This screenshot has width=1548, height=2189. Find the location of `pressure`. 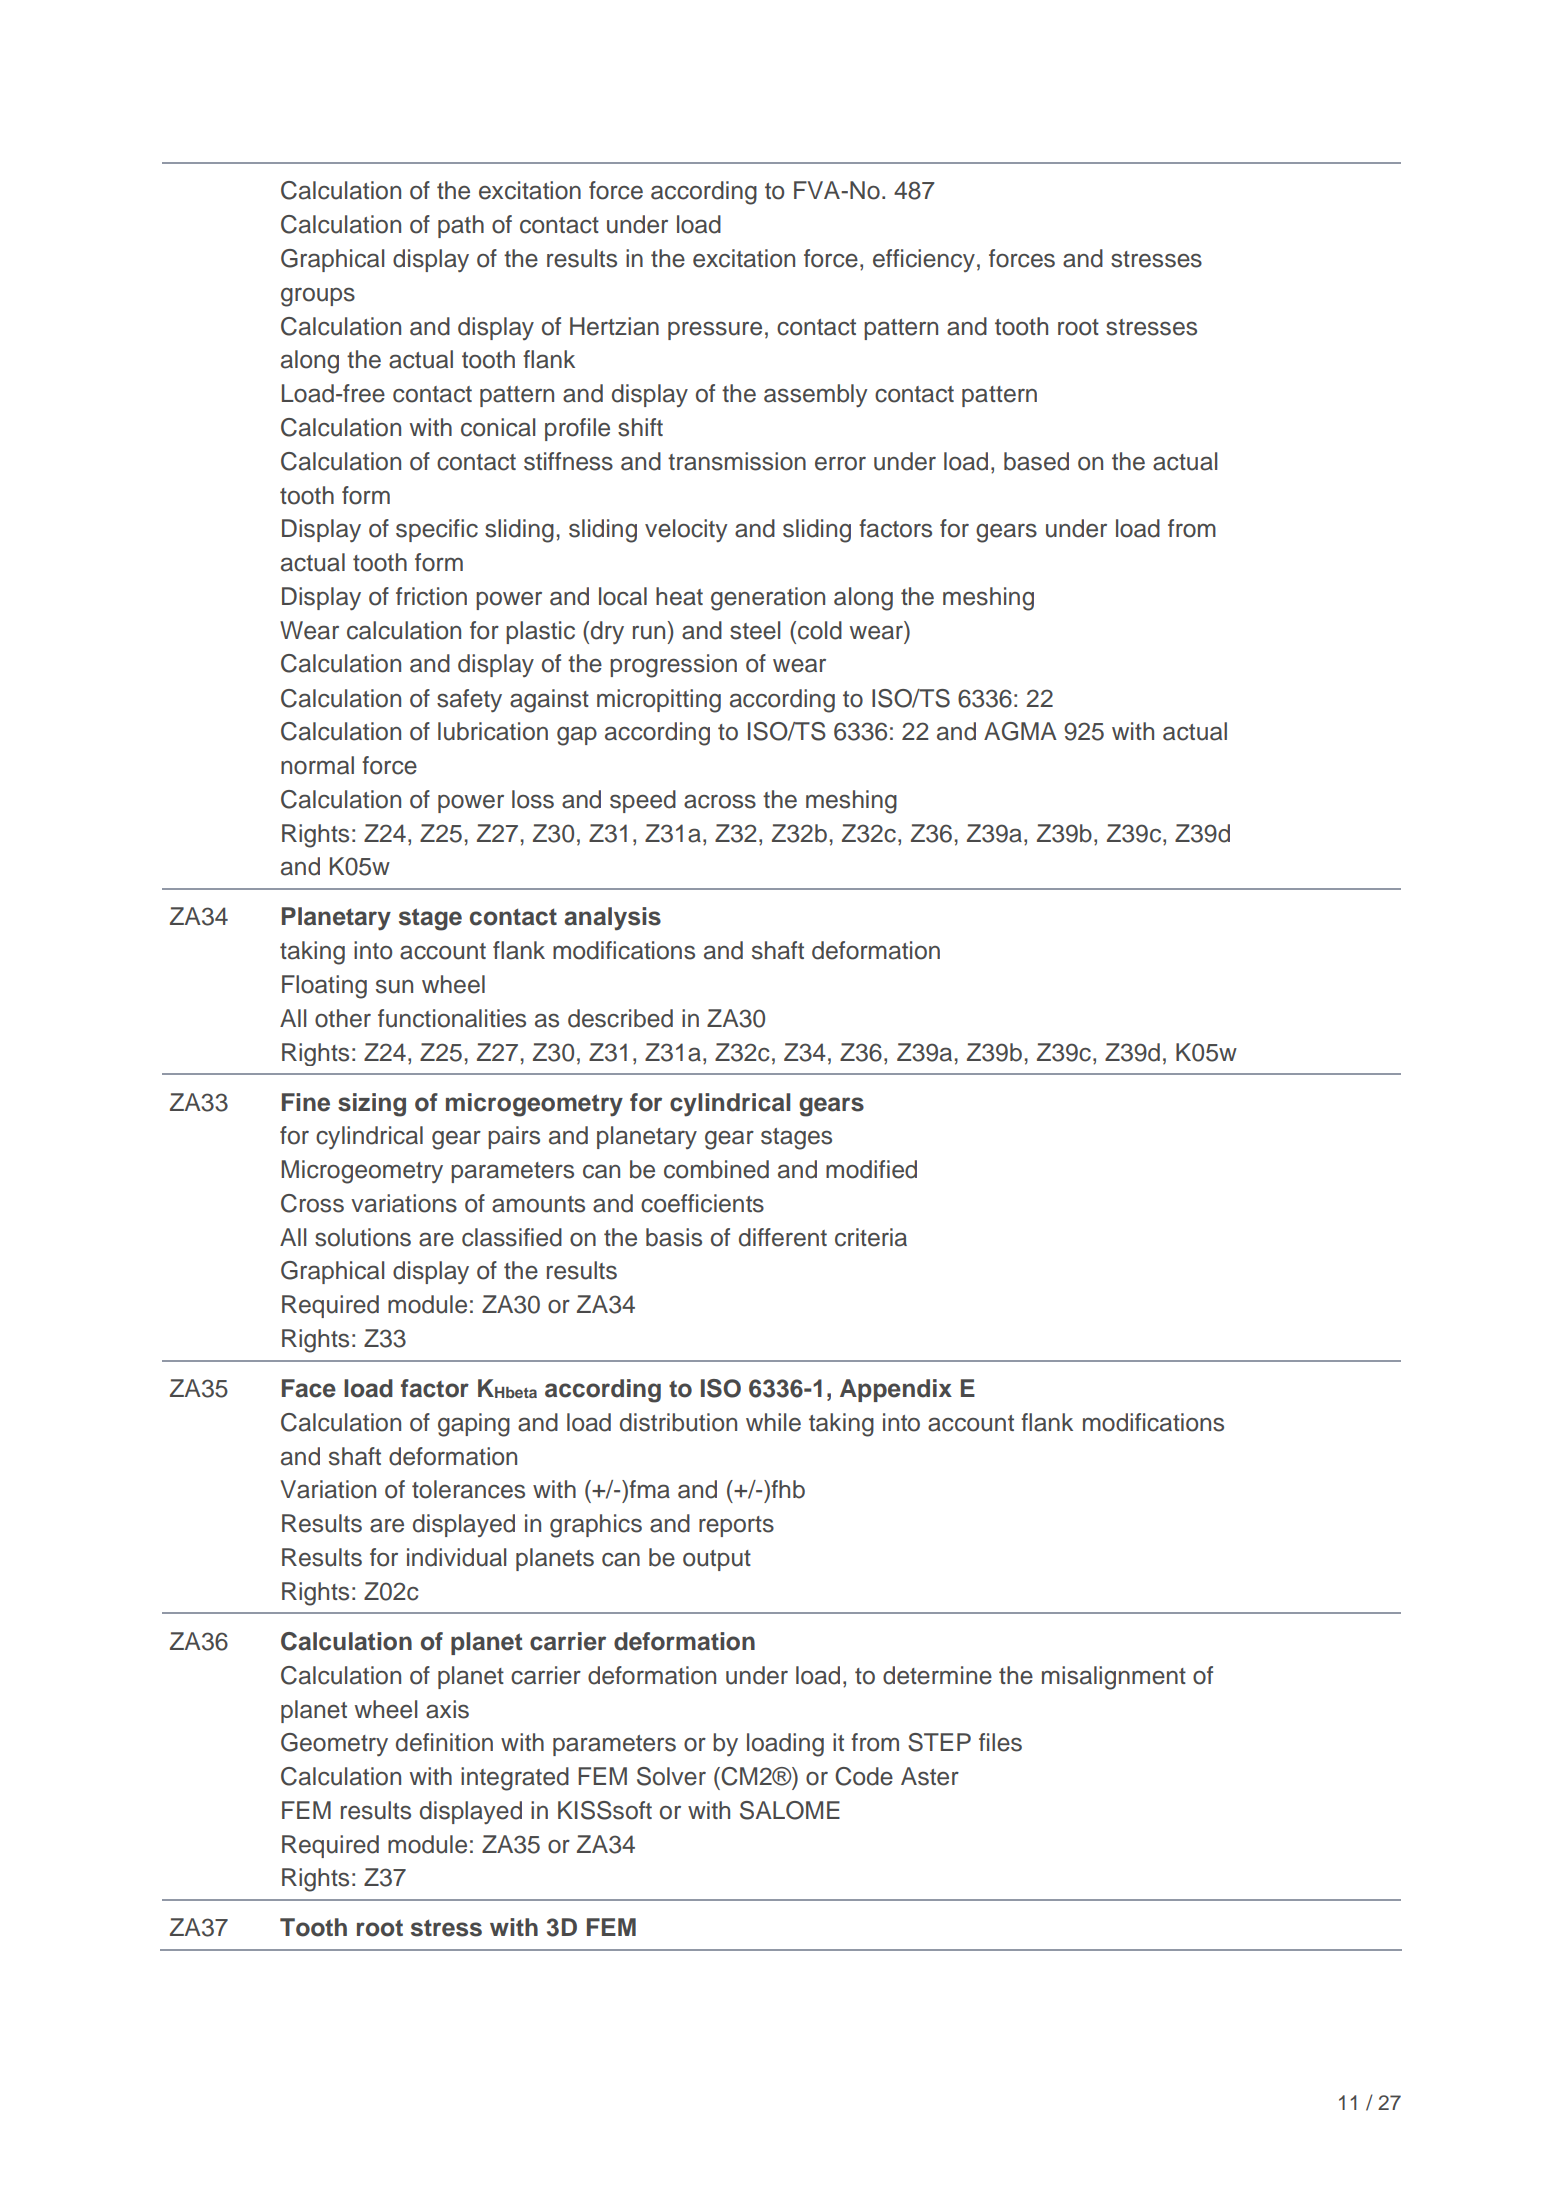

pressure is located at coordinates (715, 330).
